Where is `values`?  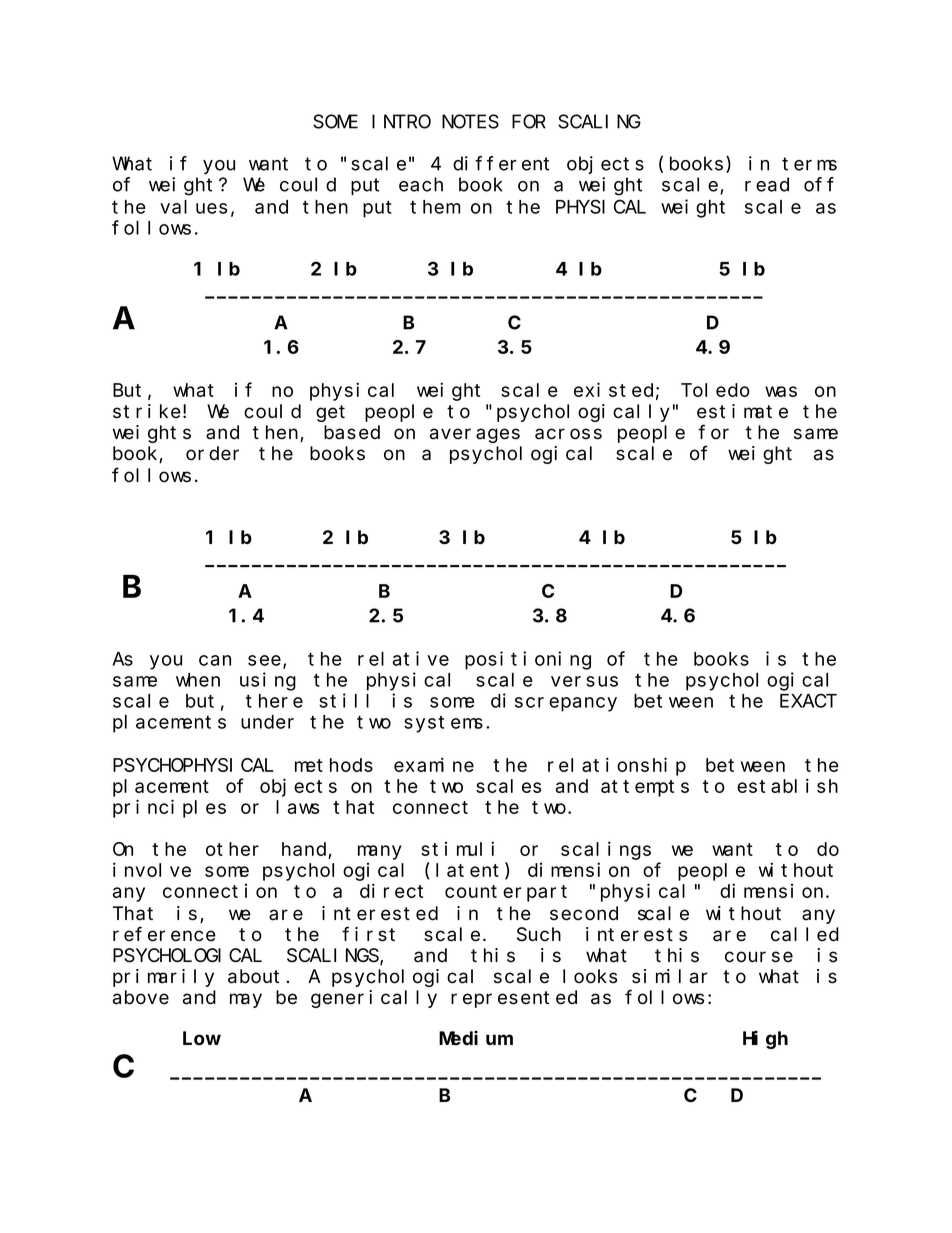 values is located at coordinates (193, 207).
